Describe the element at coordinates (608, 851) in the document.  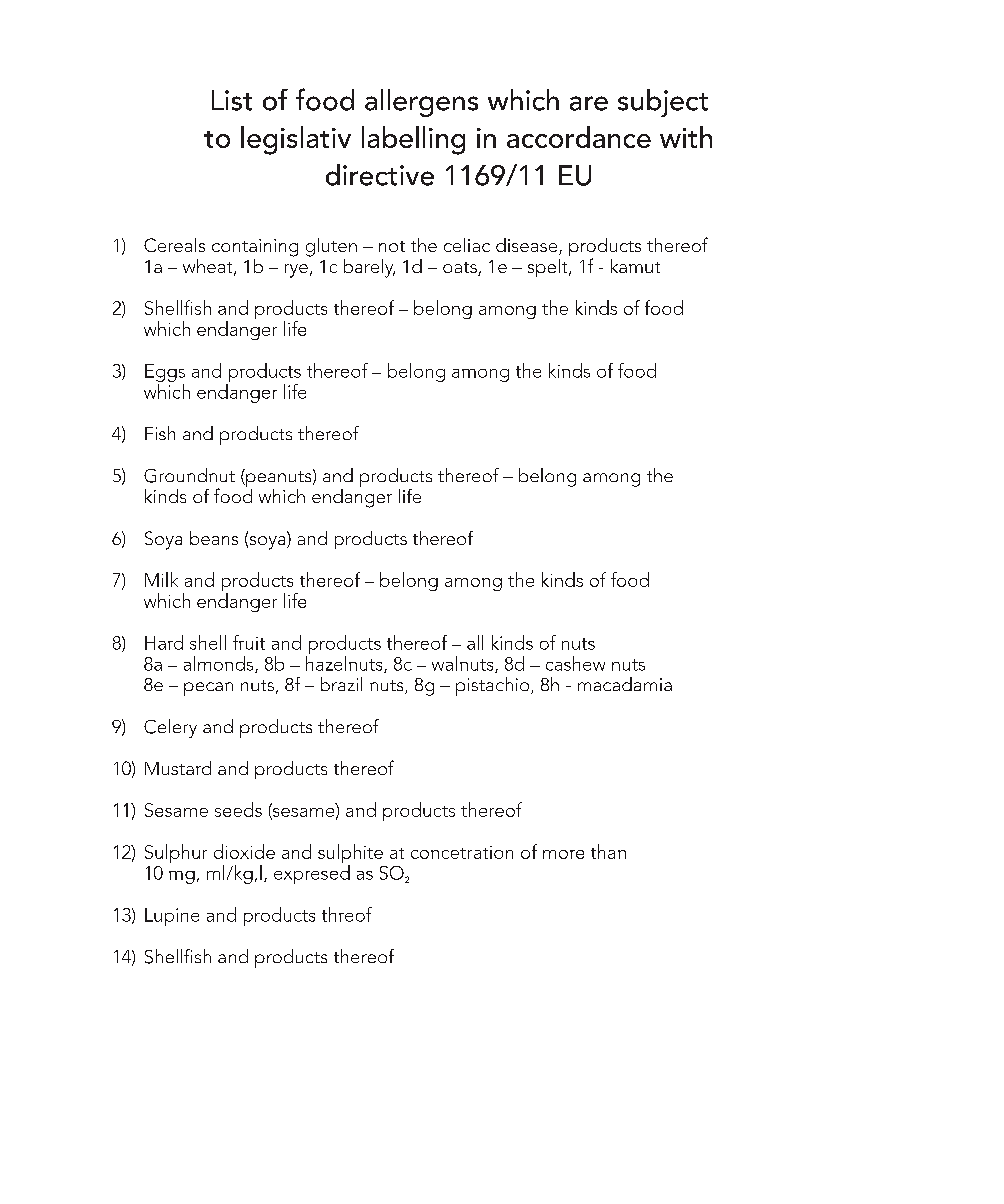
I see `than` at that location.
